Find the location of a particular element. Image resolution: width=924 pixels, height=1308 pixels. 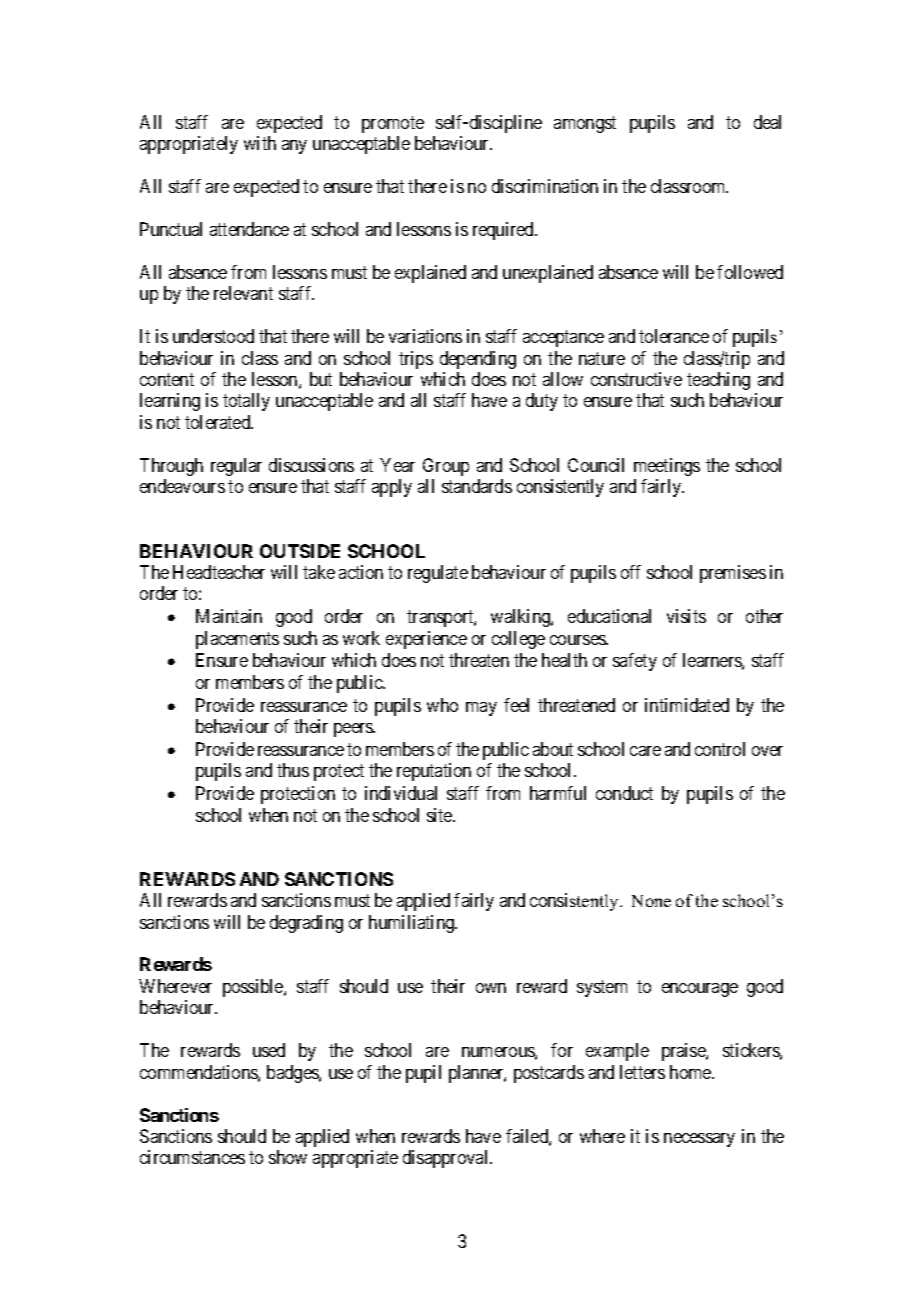

promote is located at coordinates (393, 124).
